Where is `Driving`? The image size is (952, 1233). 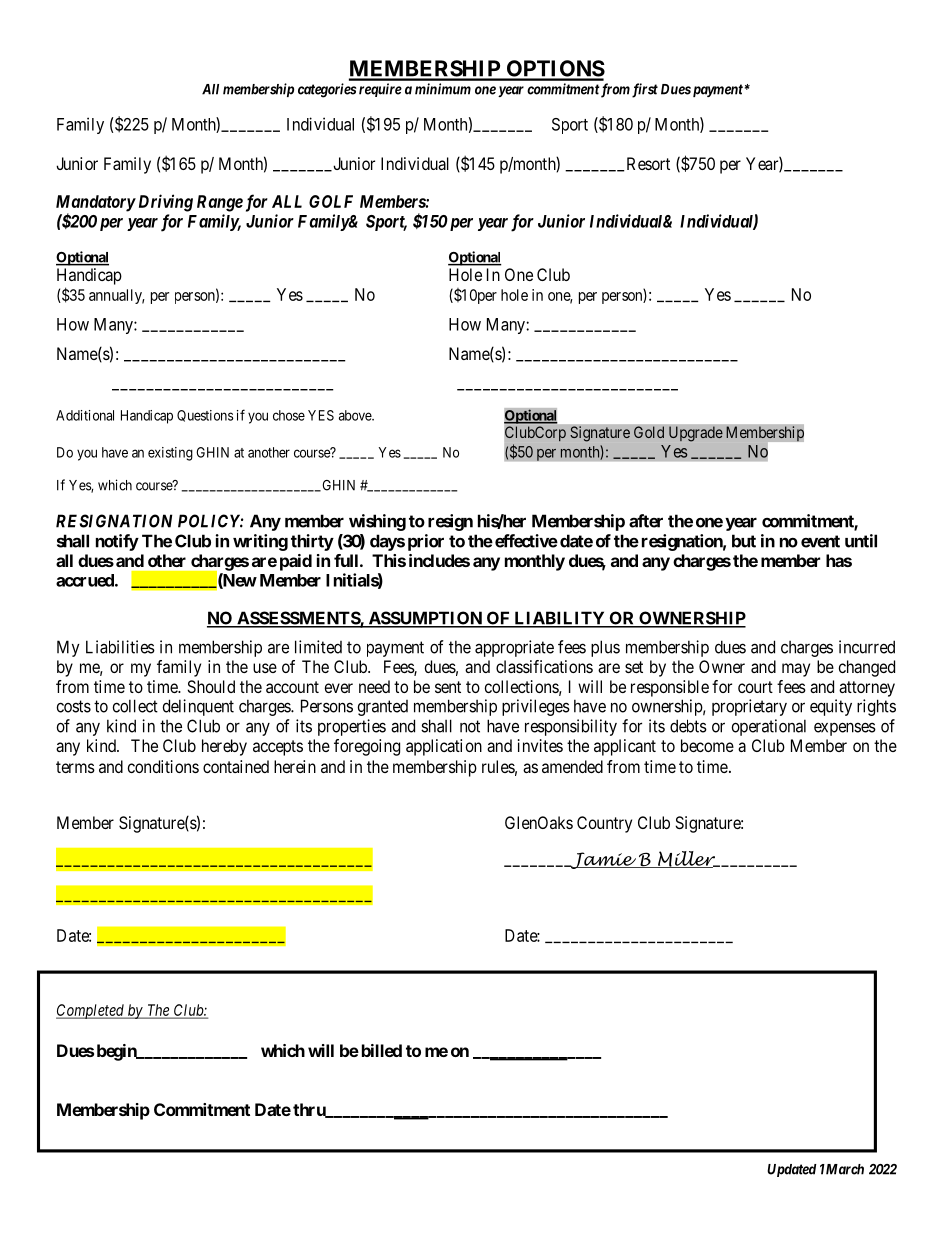
Driving is located at coordinates (164, 203).
